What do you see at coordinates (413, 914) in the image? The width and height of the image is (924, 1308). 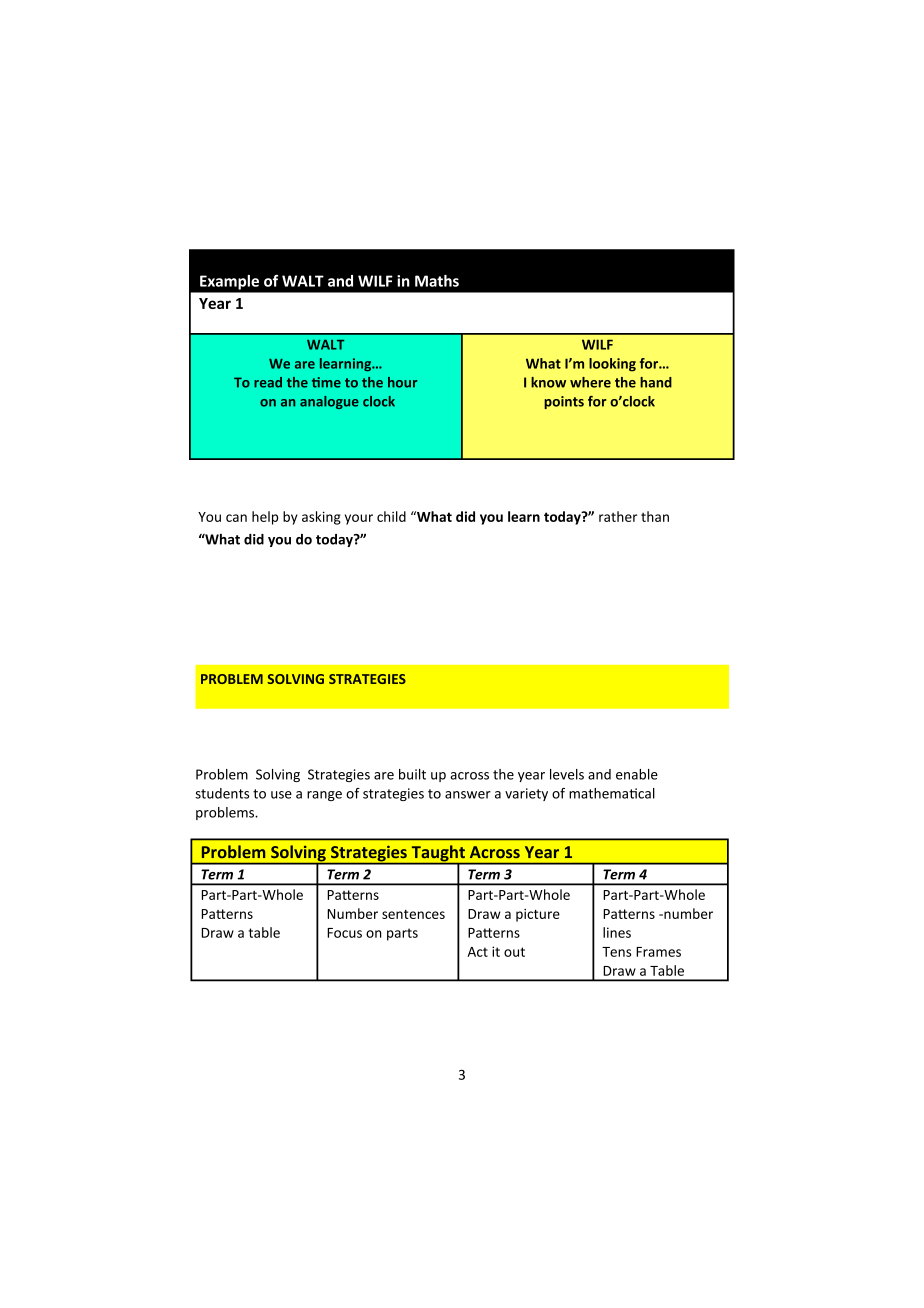 I see `sentences` at bounding box center [413, 914].
